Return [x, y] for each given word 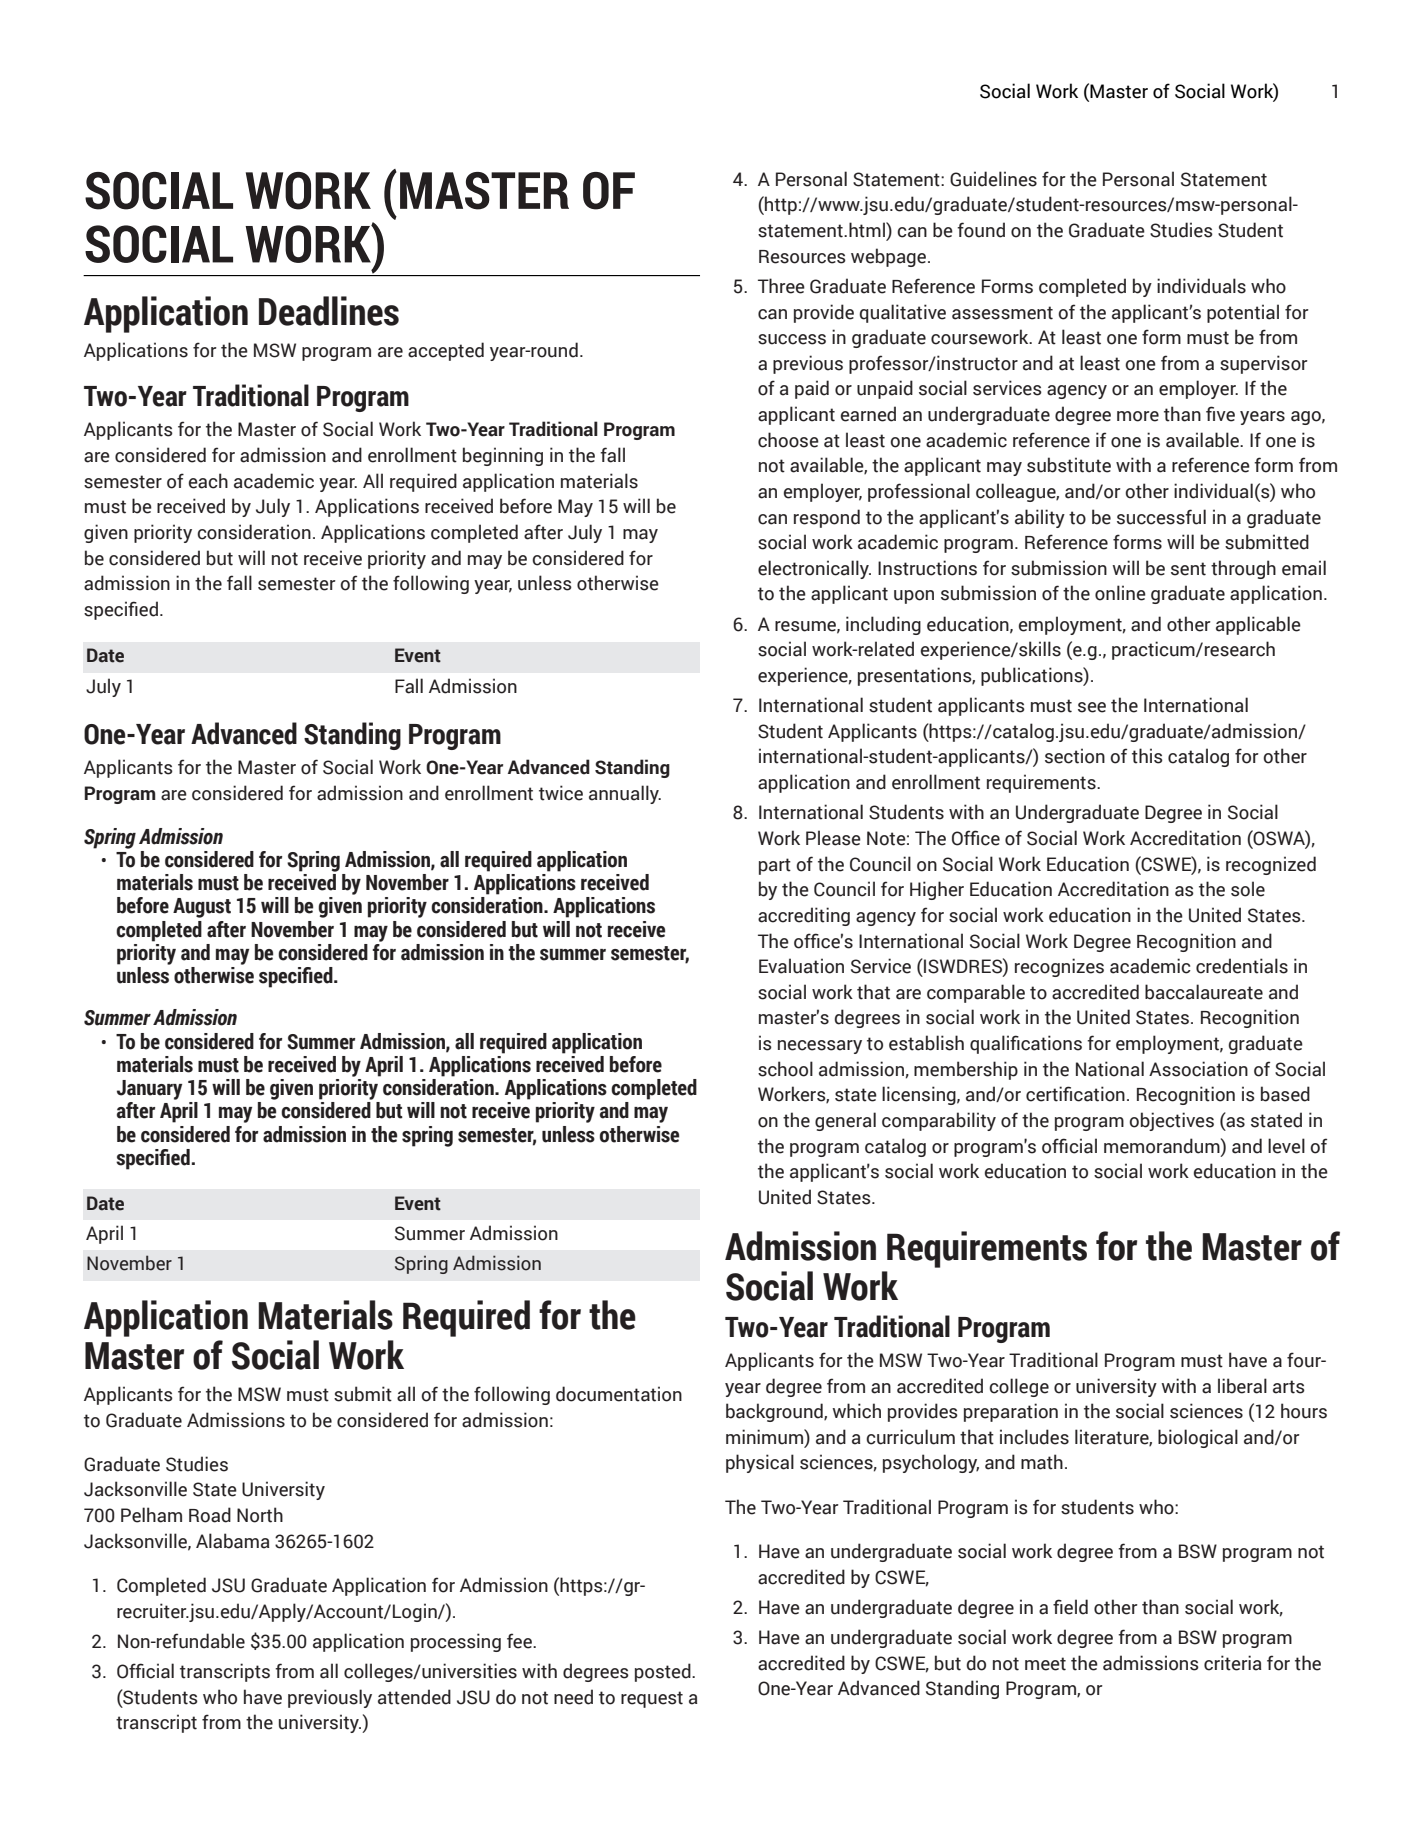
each [208, 481]
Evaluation [801, 966]
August [202, 908]
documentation [619, 1394]
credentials [1242, 966]
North [260, 1515]
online [1120, 593]
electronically [814, 569]
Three [781, 286]
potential [1243, 313]
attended [414, 1697]
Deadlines [329, 311]
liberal [1242, 1386]
